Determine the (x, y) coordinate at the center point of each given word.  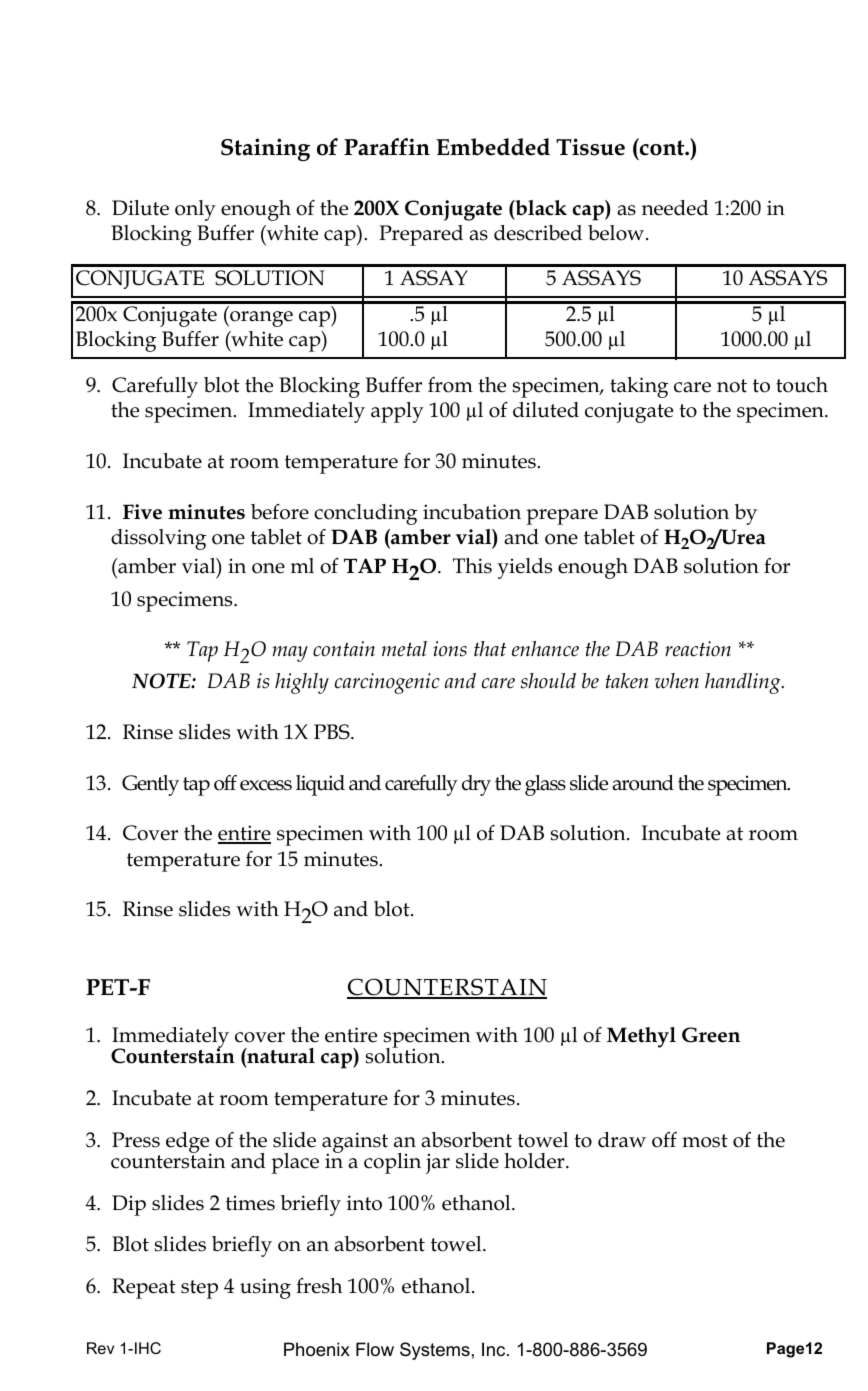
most (705, 1141)
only (195, 210)
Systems (435, 1351)
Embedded (493, 147)
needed (675, 208)
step (199, 1289)
